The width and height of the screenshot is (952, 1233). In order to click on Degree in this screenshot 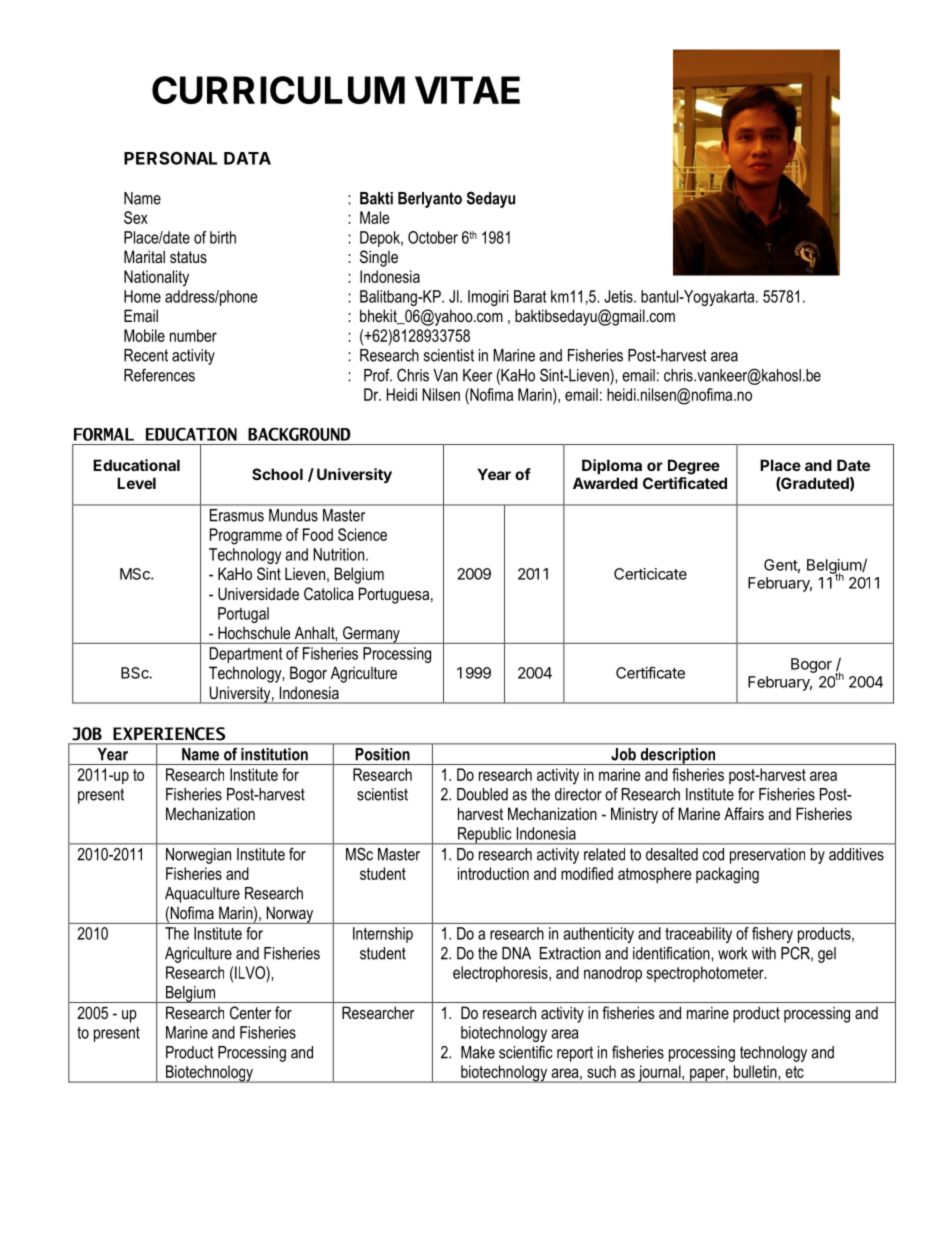, I will do `click(694, 467)`.
